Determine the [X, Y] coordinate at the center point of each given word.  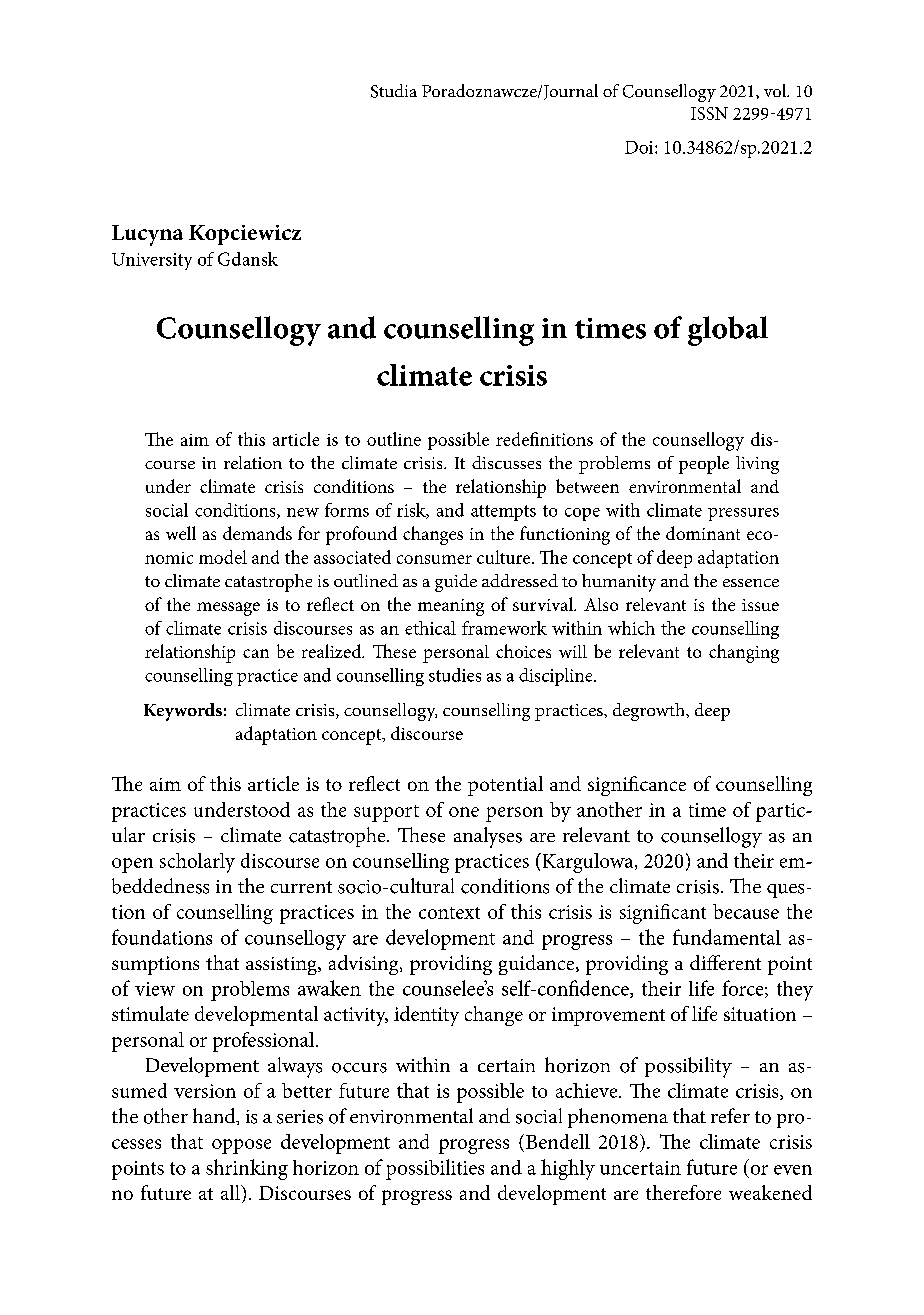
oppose [241, 1146]
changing [744, 653]
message [228, 609]
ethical [430, 628]
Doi [640, 147]
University [152, 261]
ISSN [709, 113]
